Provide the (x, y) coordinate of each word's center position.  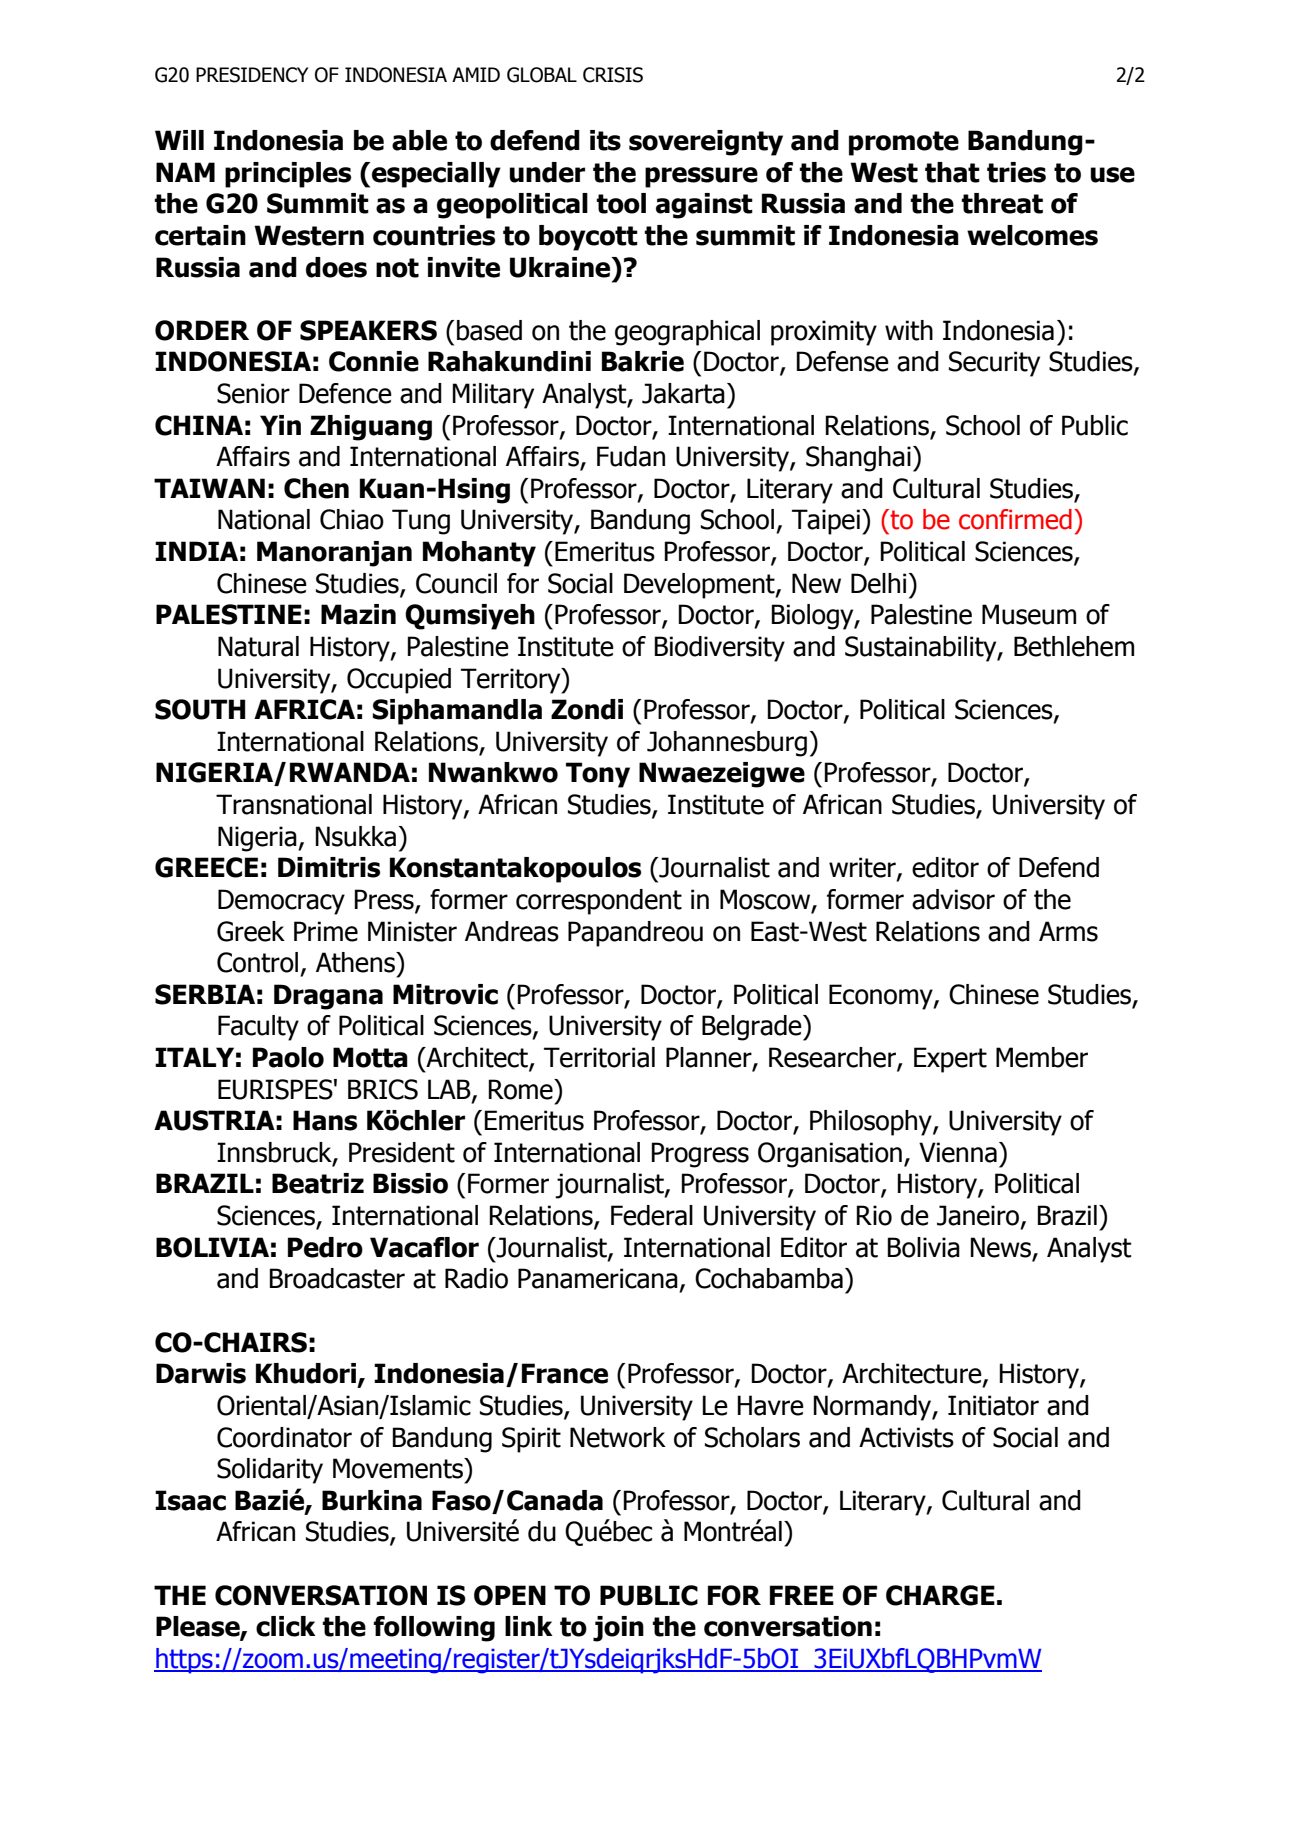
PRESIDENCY (252, 75)
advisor (953, 899)
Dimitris (329, 867)
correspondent (599, 902)
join (618, 1629)
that (952, 172)
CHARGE (940, 1595)
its (605, 140)
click (286, 1626)
